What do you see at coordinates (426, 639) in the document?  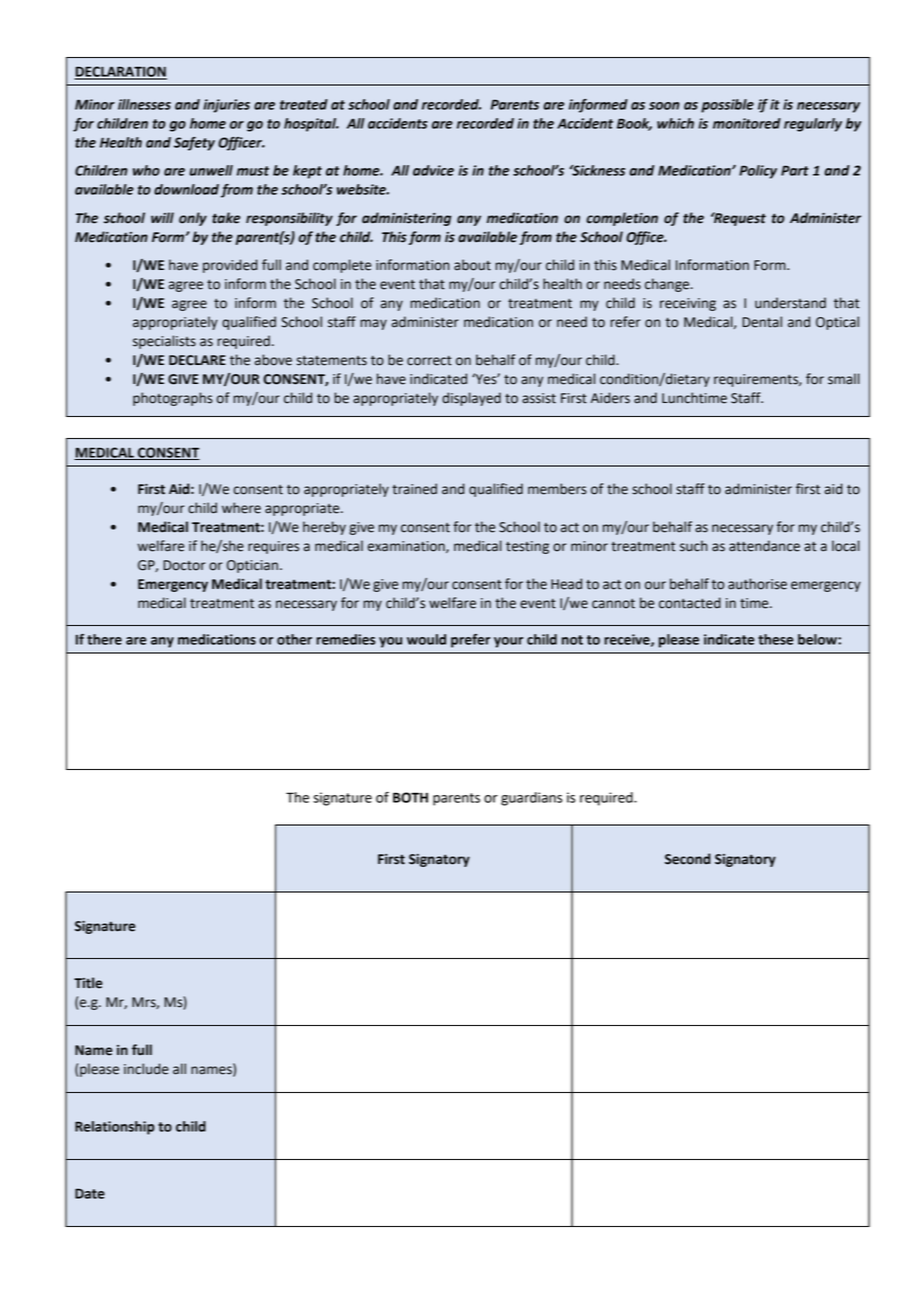 I see `would` at bounding box center [426, 639].
